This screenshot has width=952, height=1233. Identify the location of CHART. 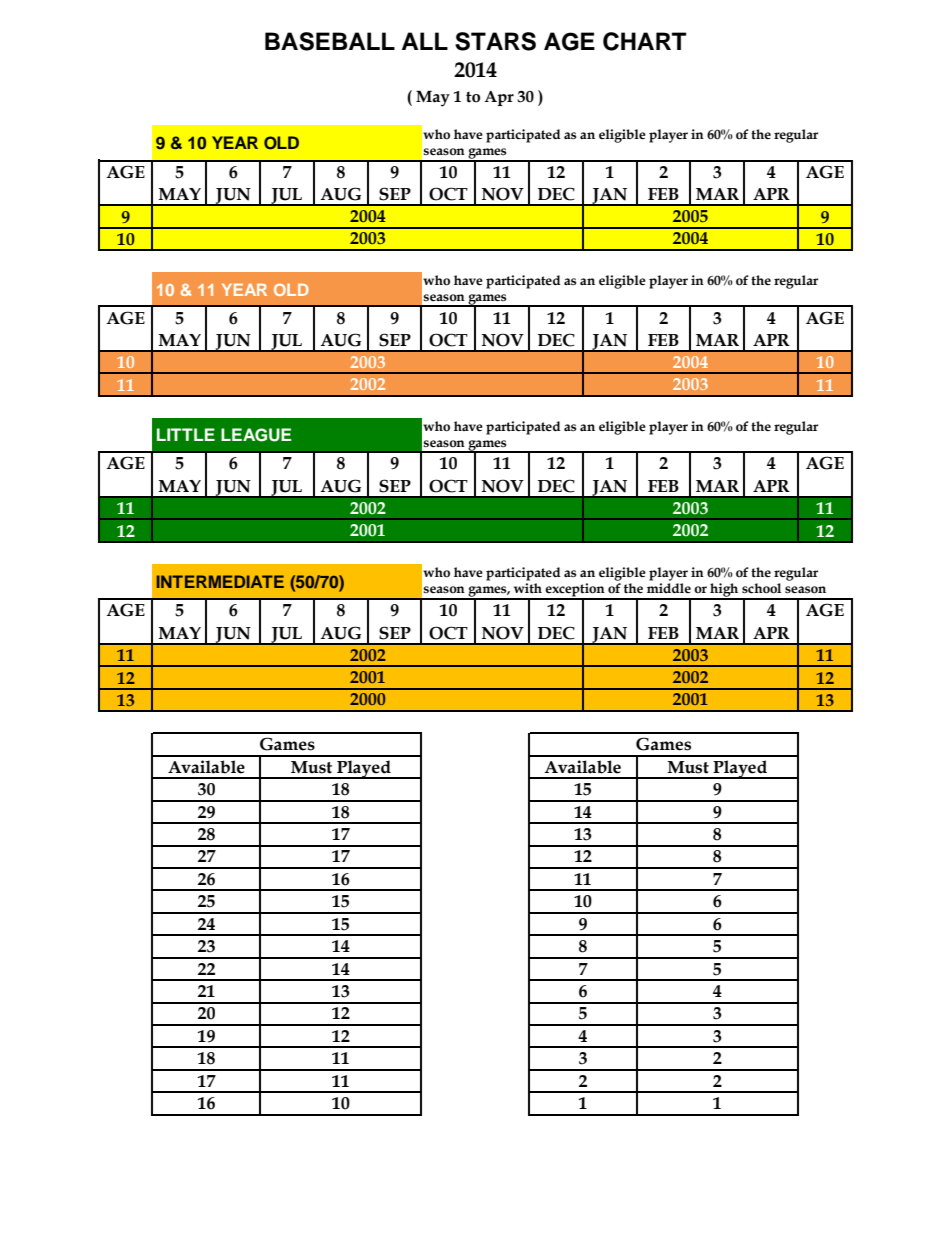
(644, 41).
